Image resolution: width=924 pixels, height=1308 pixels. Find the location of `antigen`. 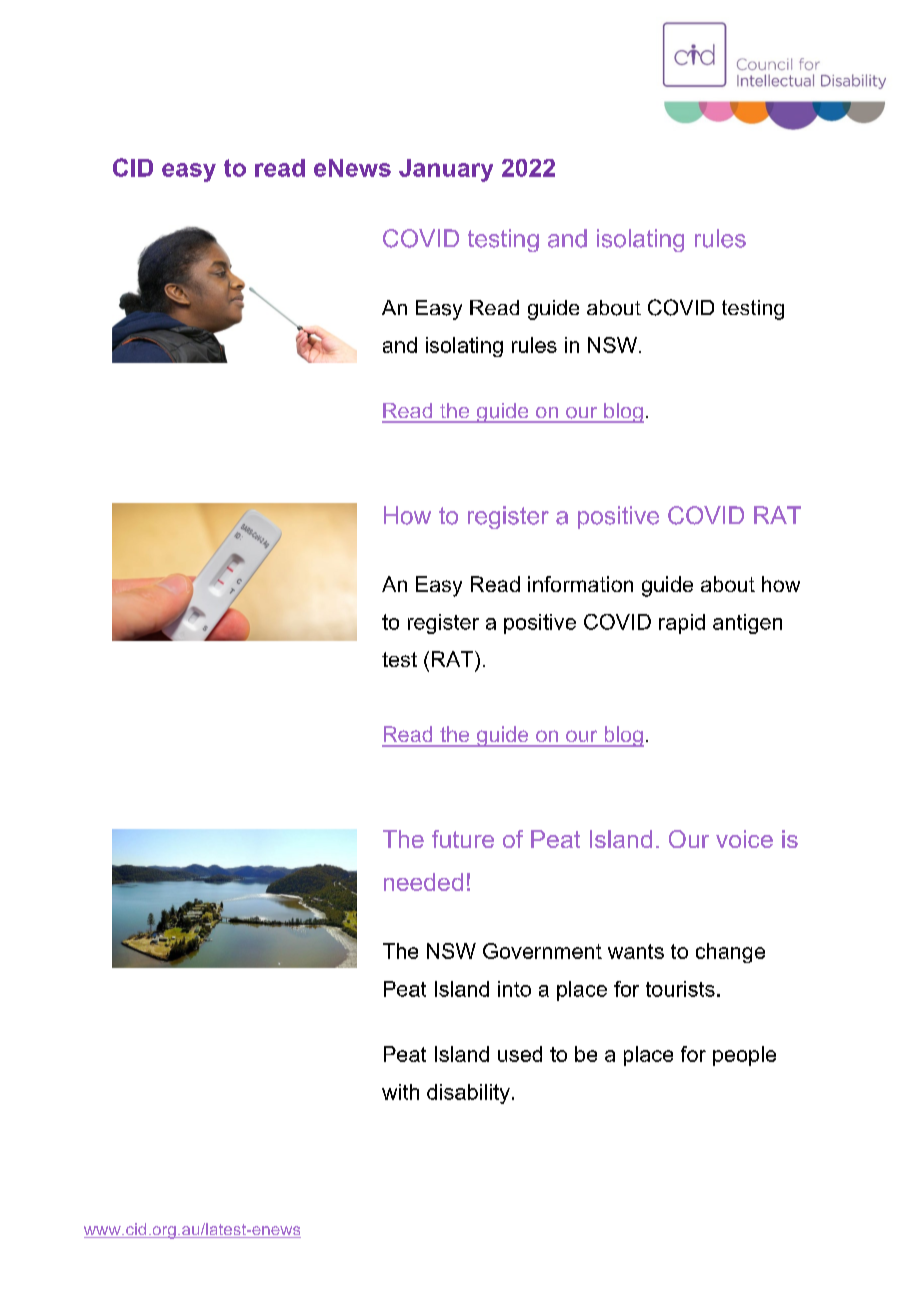

antigen is located at coordinates (747, 624).
